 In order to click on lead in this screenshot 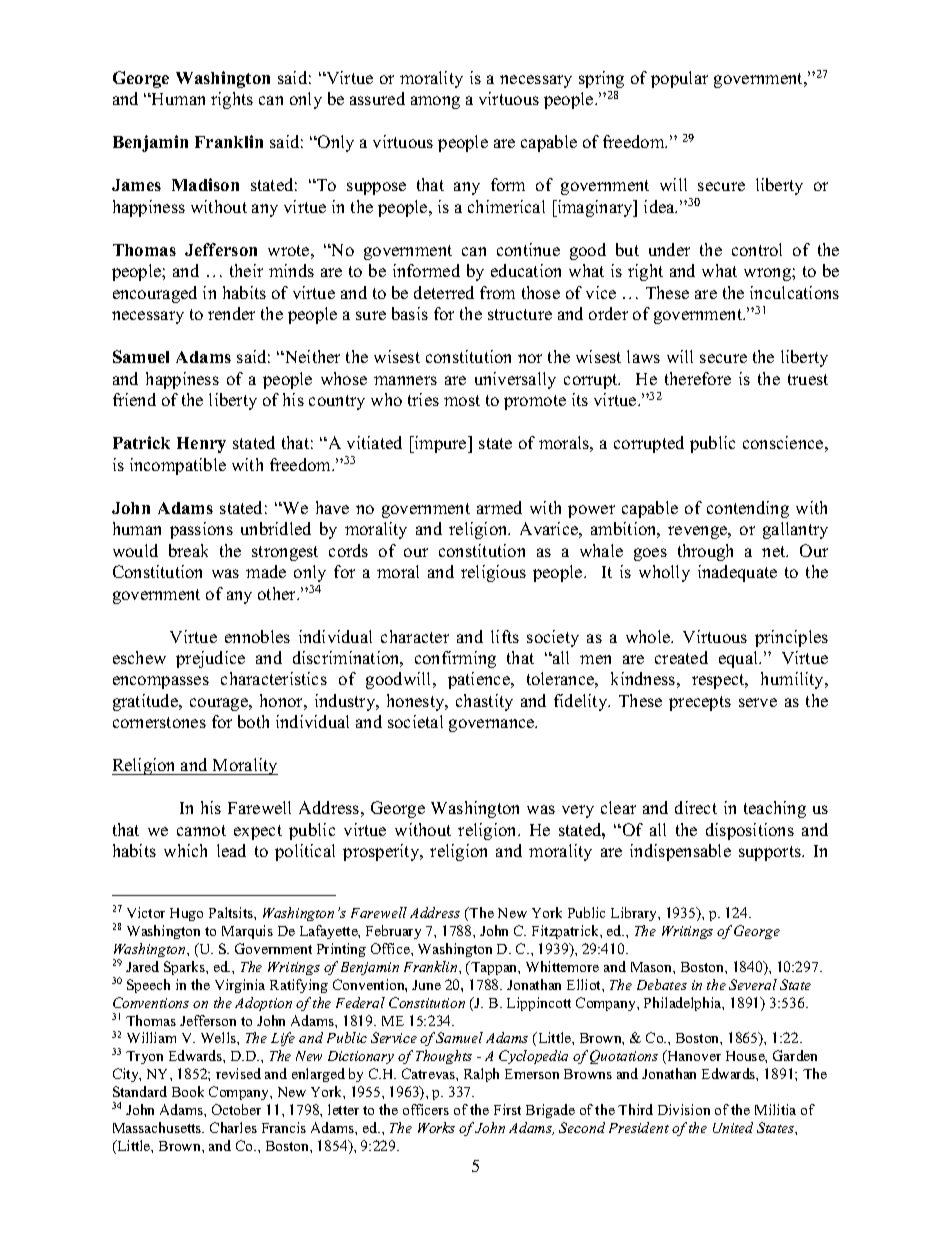, I will do `click(231, 850)`.
